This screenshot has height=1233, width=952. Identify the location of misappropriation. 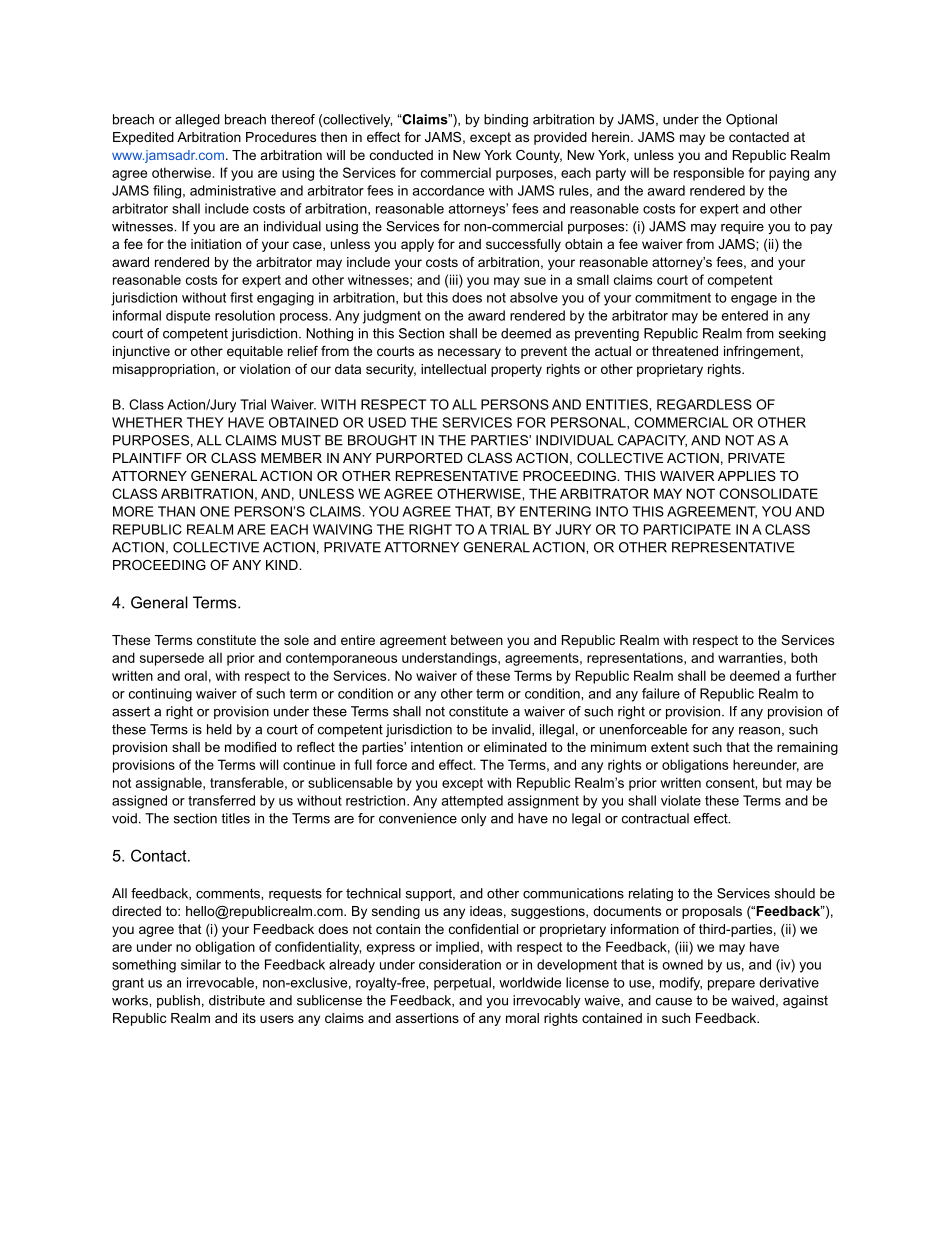
(165, 370).
